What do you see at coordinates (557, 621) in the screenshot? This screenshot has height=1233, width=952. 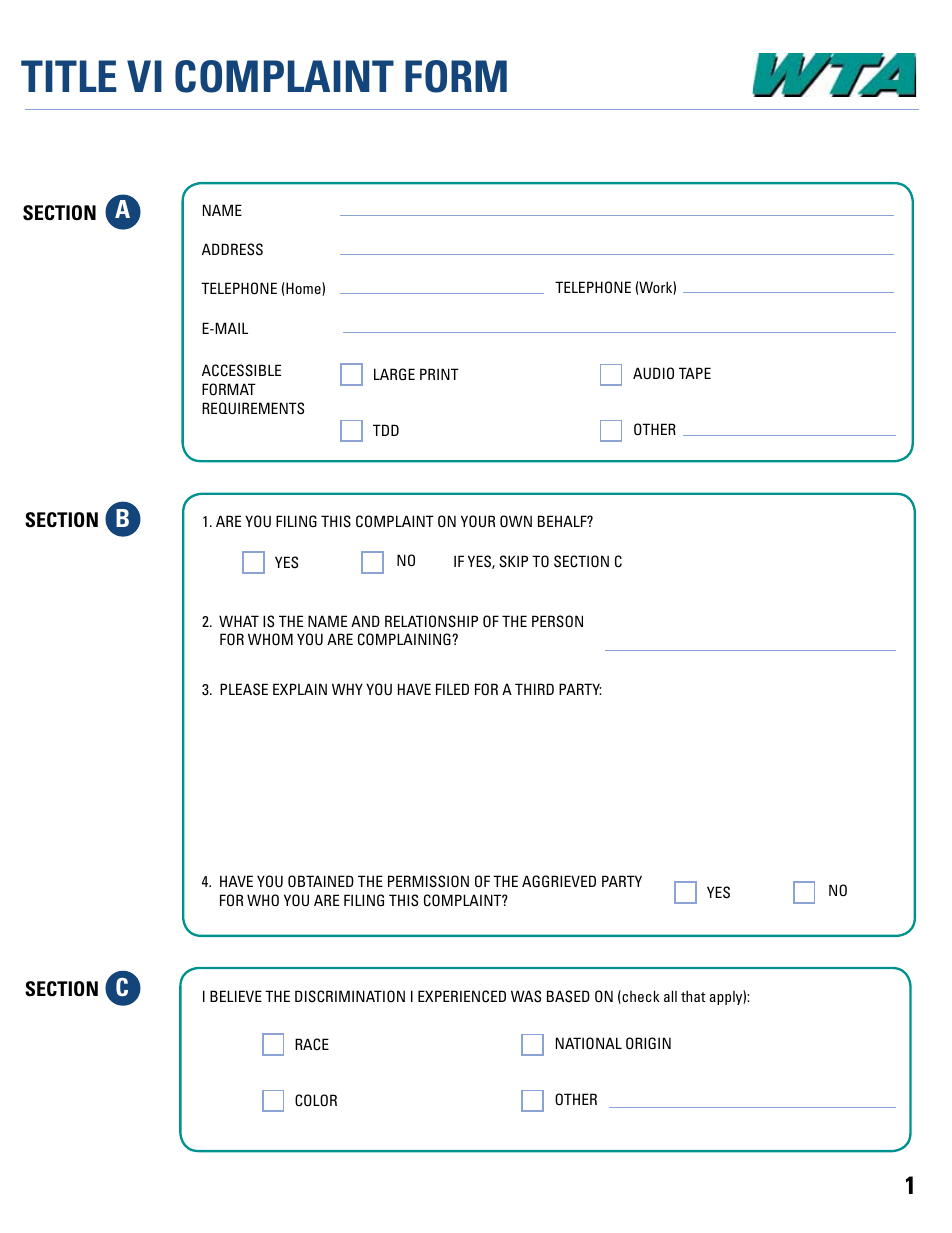 I see `PERSON` at bounding box center [557, 621].
